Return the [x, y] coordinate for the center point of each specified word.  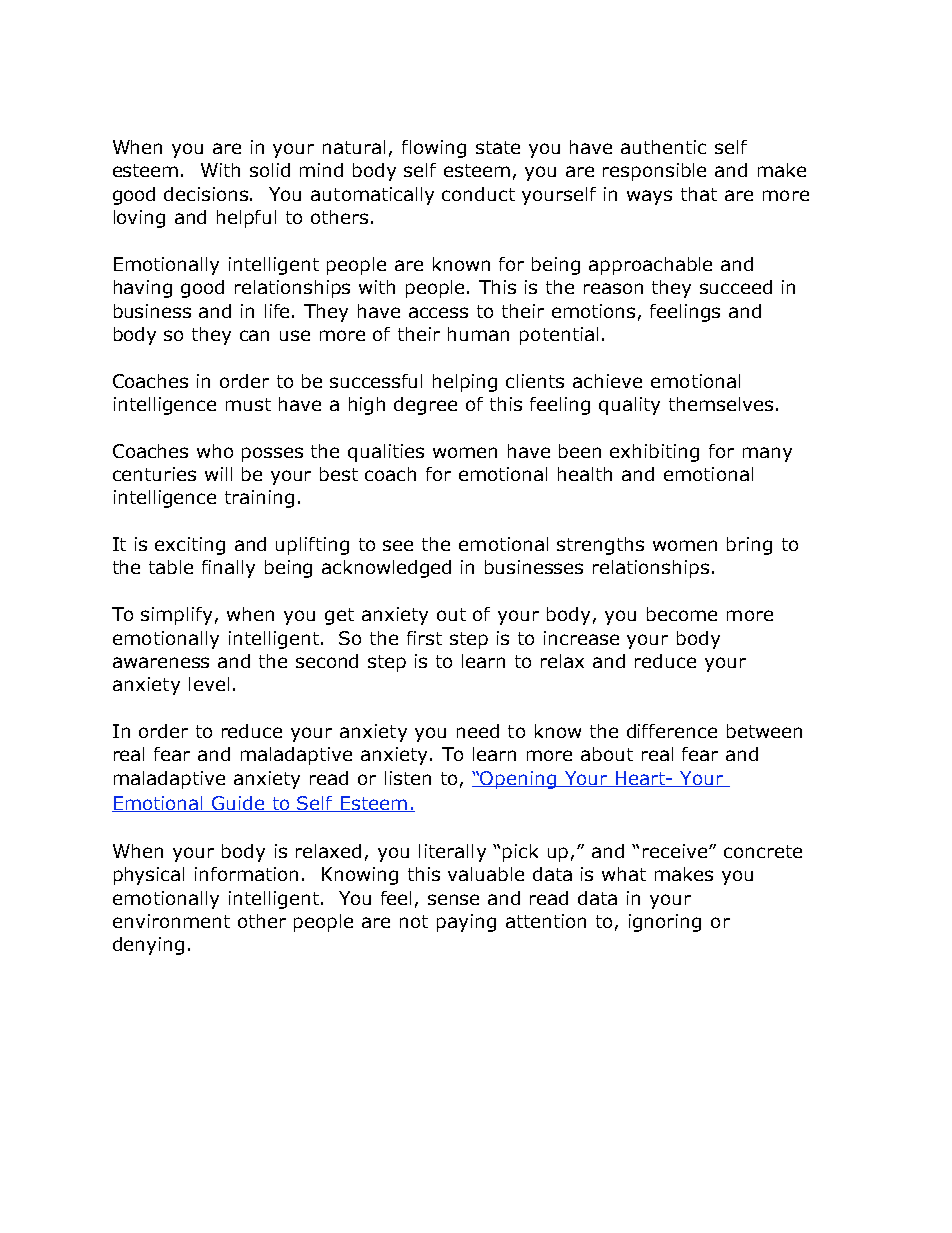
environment [171, 921]
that [699, 194]
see [398, 545]
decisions [207, 194]
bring [749, 546]
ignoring [665, 923]
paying [466, 923]
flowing [434, 149]
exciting [190, 546]
